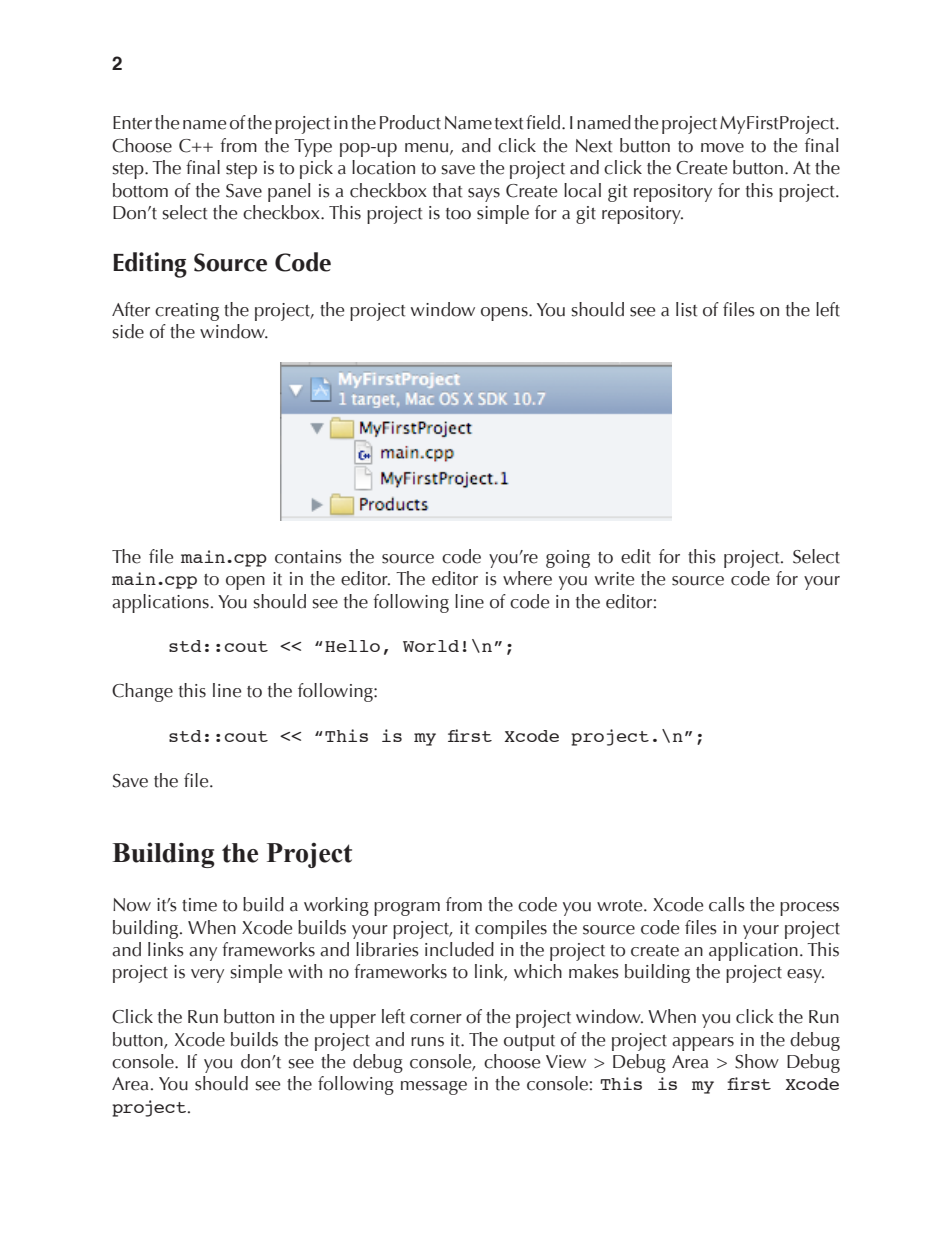 This page has height=1233, width=952. What do you see at coordinates (727, 904) in the page?
I see `calls` at bounding box center [727, 904].
